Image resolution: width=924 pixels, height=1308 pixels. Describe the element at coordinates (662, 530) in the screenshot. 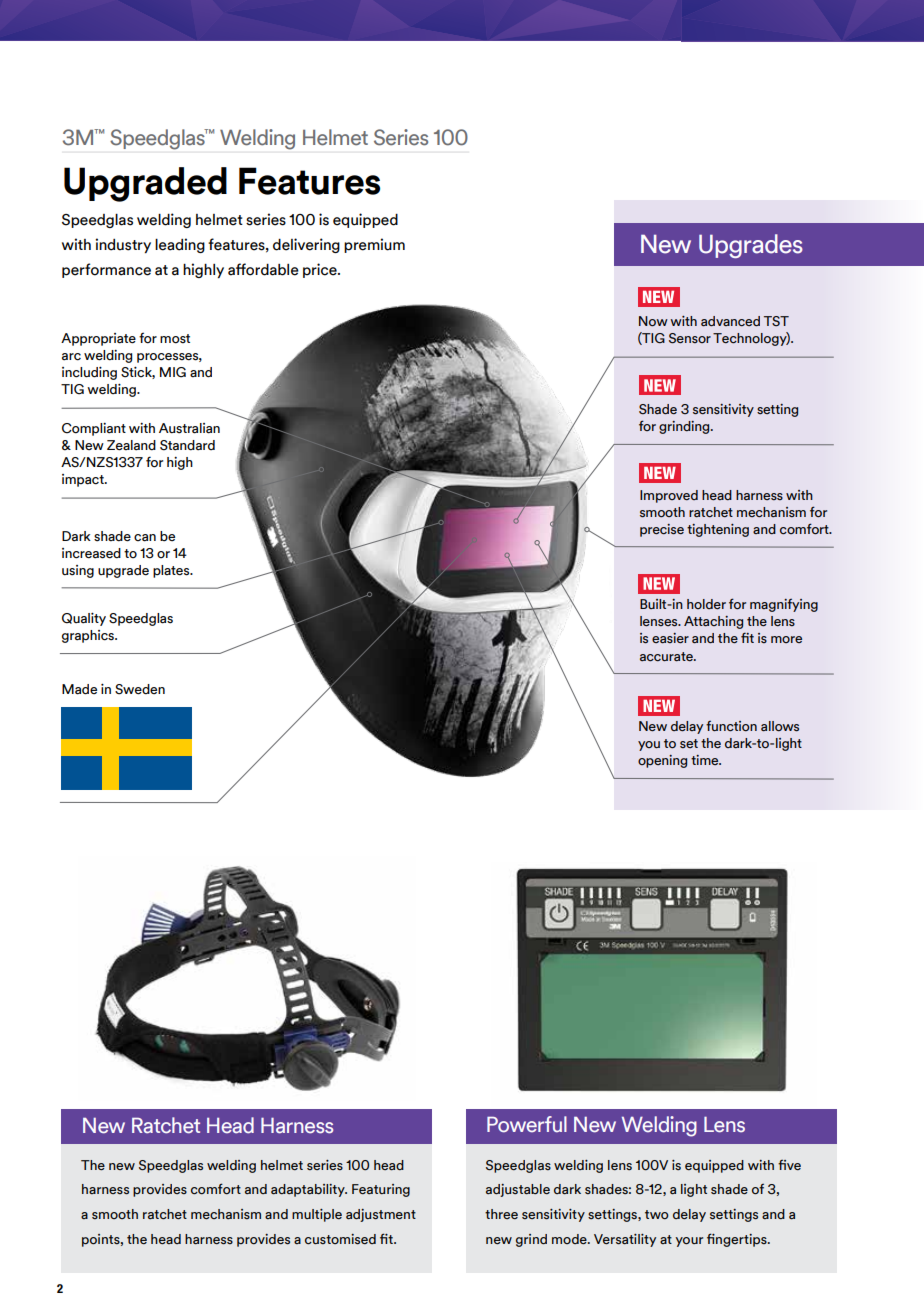

I see `precise` at that location.
